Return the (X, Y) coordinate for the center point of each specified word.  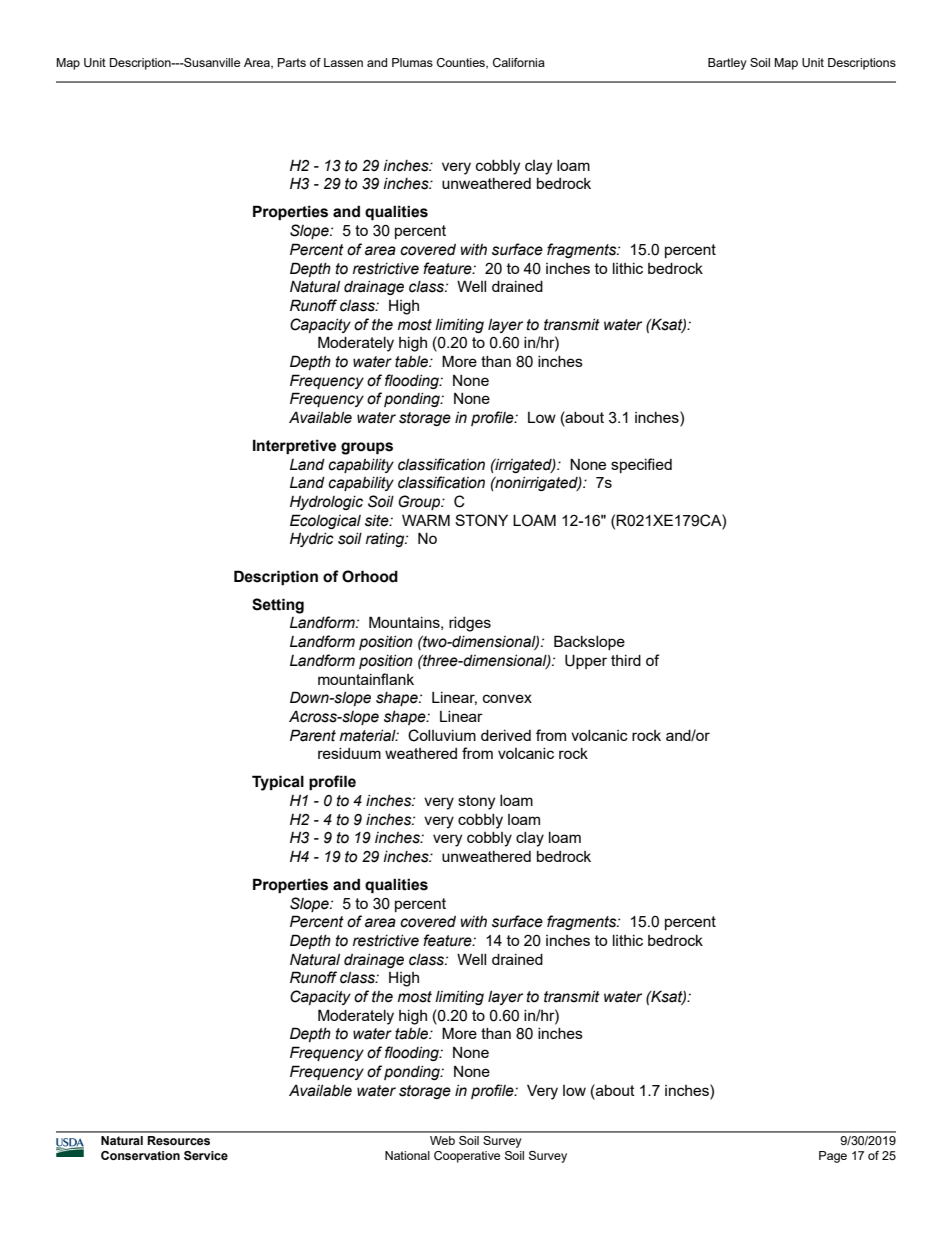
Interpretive (294, 446)
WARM (426, 520)
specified (641, 465)
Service (206, 1155)
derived (506, 735)
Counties (462, 63)
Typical (278, 783)
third (626, 660)
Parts (292, 62)
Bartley (727, 64)
